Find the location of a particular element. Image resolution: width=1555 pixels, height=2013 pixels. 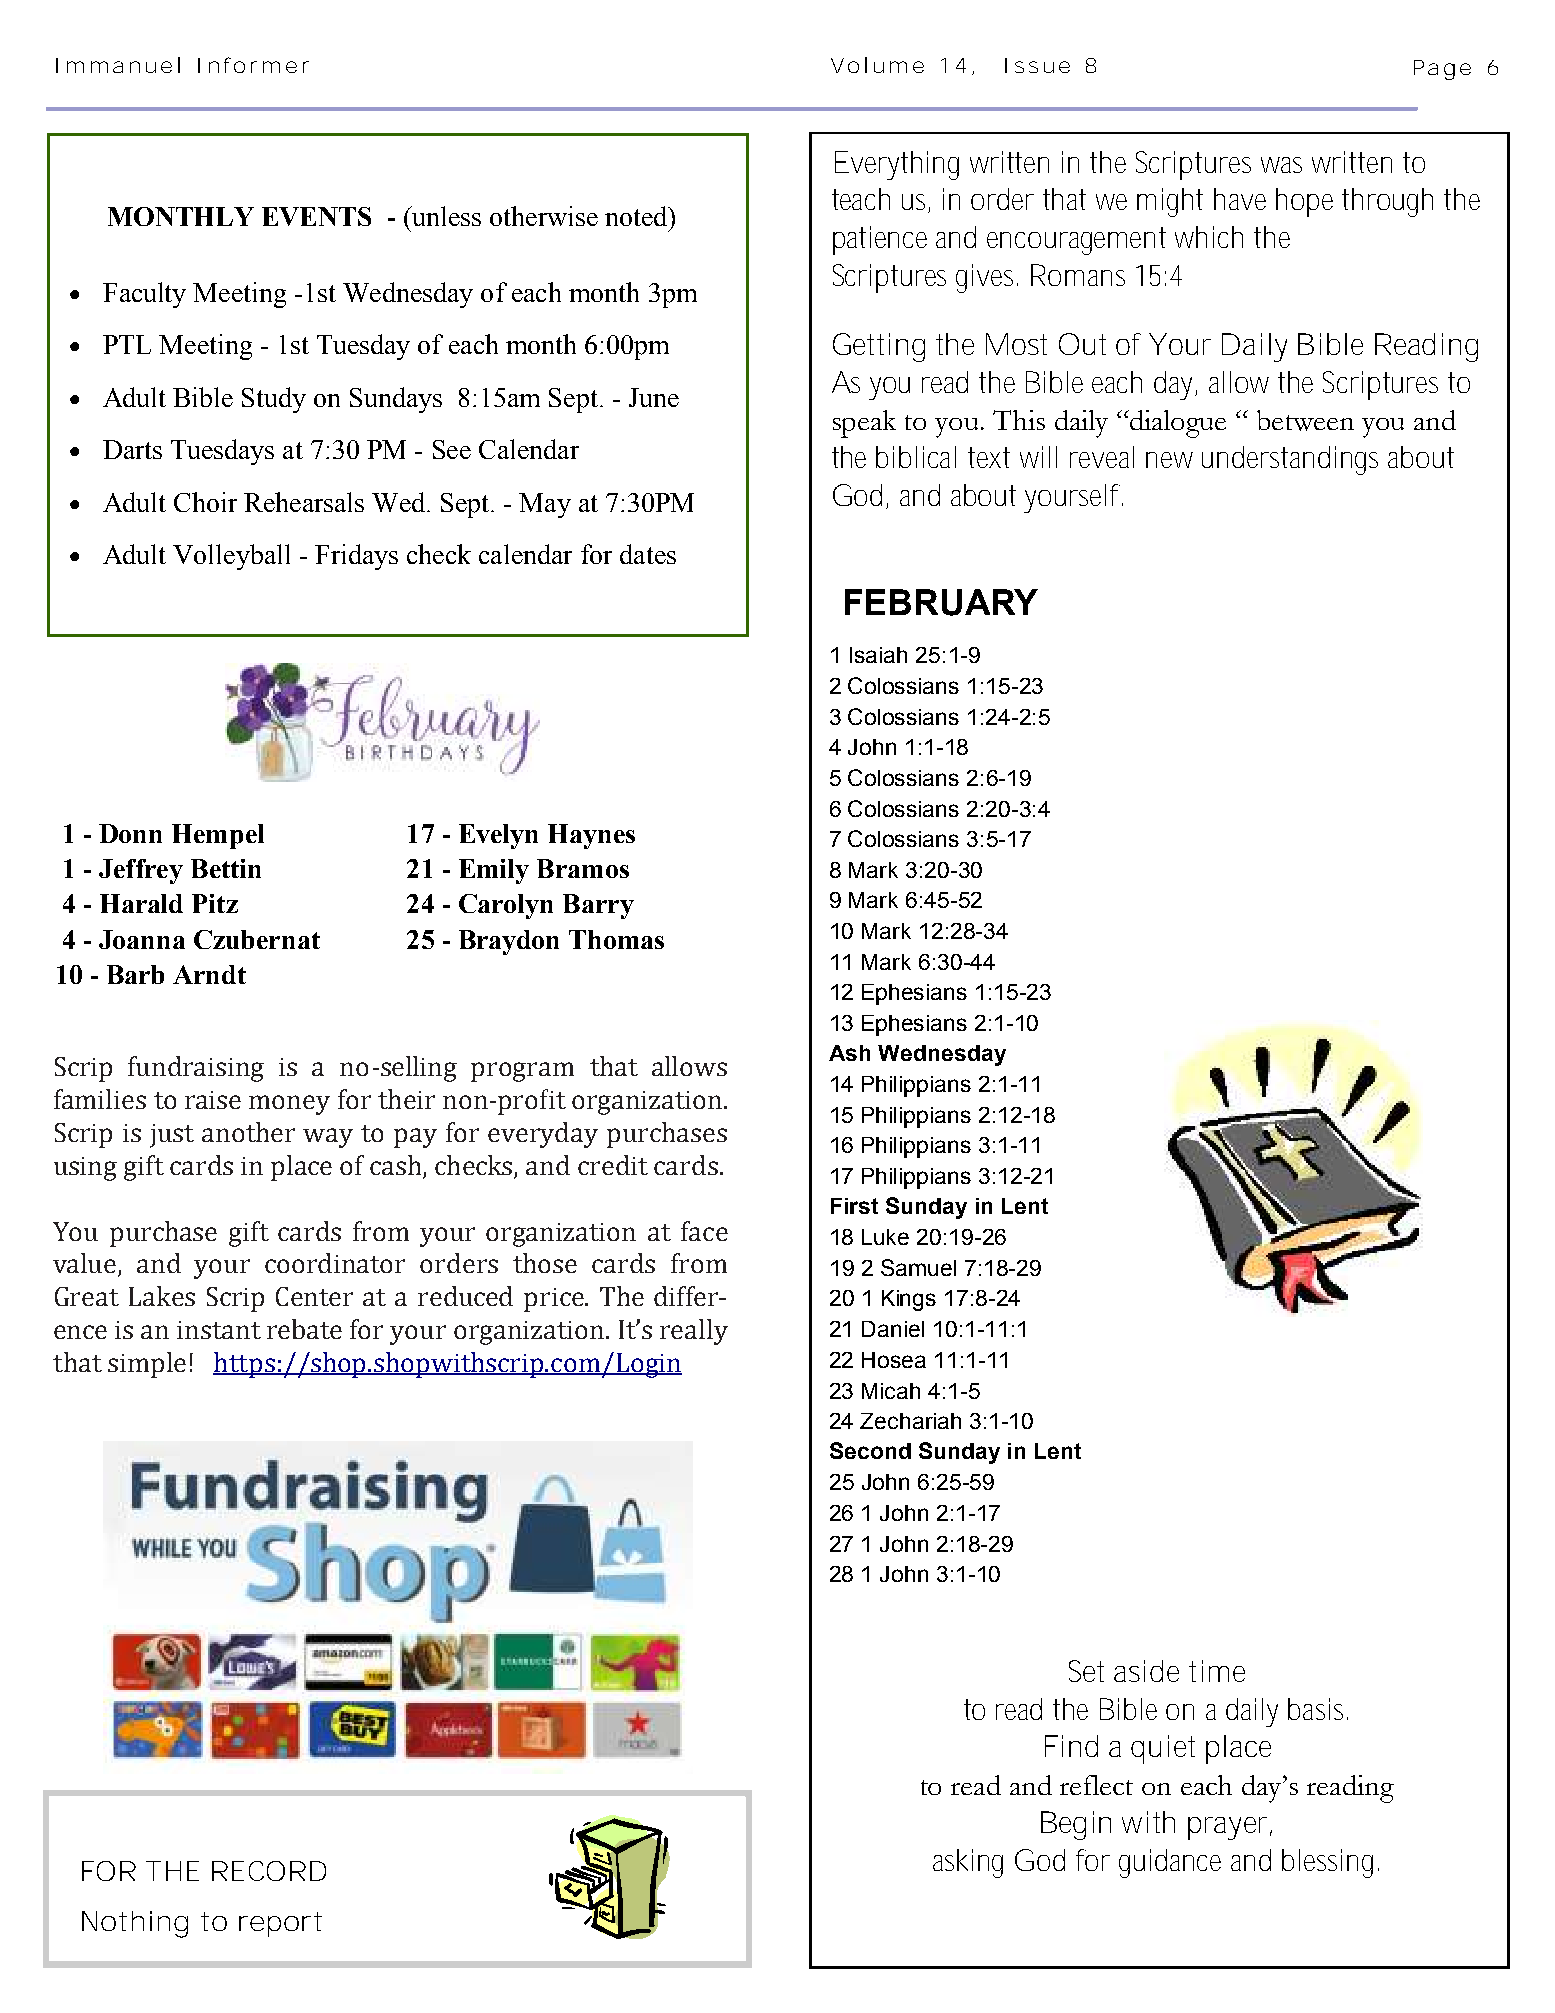

have is located at coordinates (1240, 199).
